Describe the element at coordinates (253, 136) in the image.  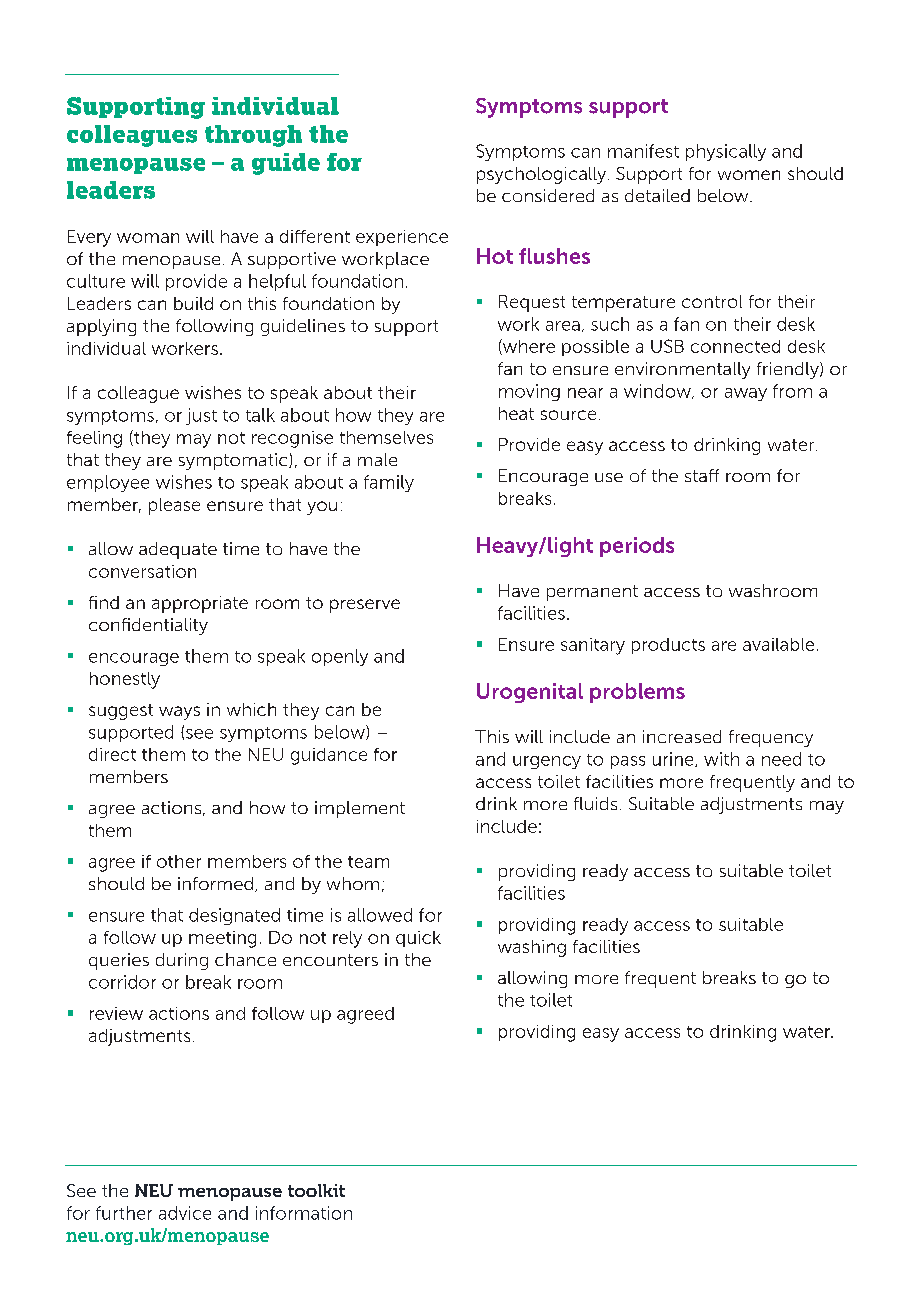
I see `through` at that location.
